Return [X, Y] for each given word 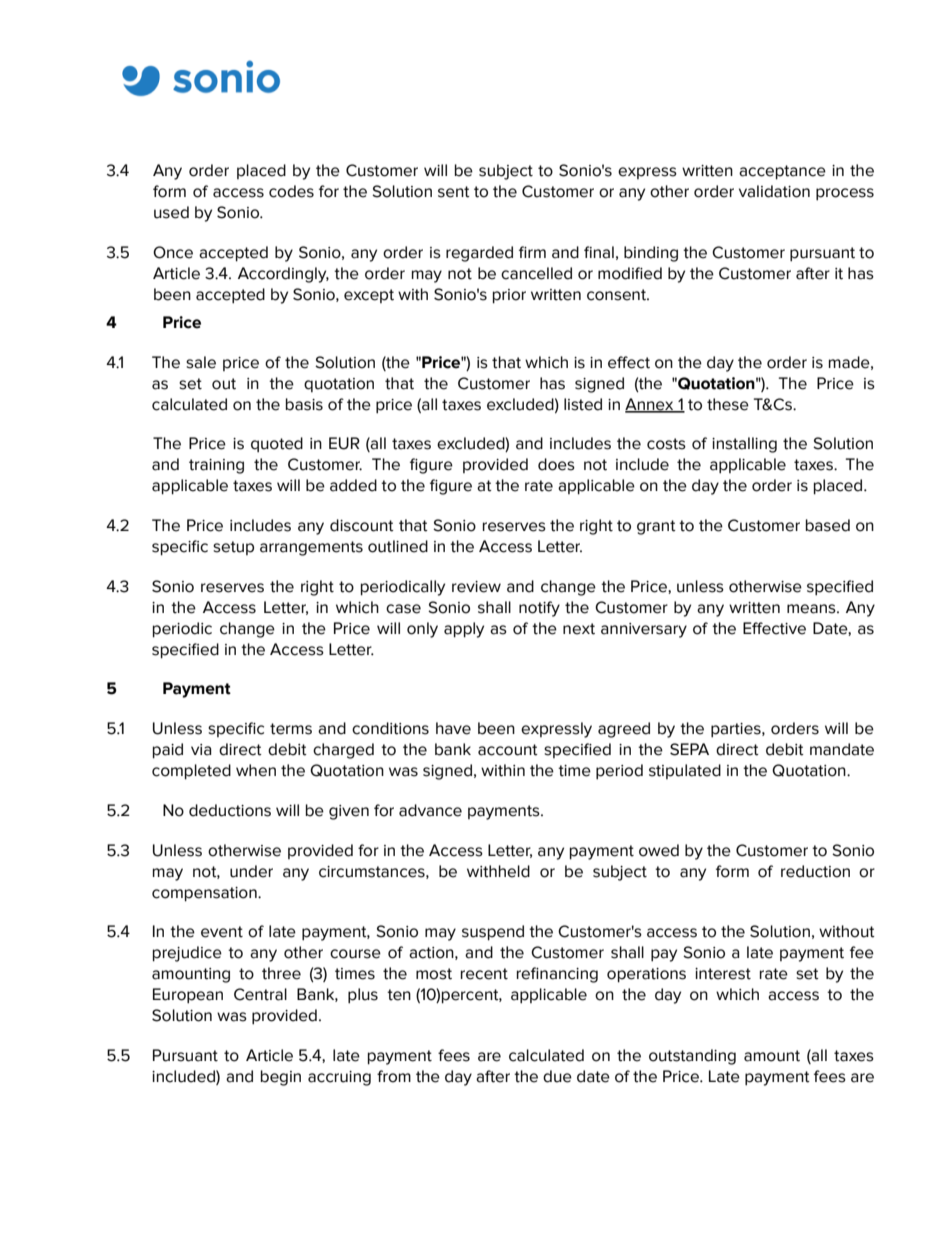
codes [291, 191]
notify [539, 609]
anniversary [644, 630]
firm [532, 252]
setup [233, 548]
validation [774, 191]
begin [281, 1078]
